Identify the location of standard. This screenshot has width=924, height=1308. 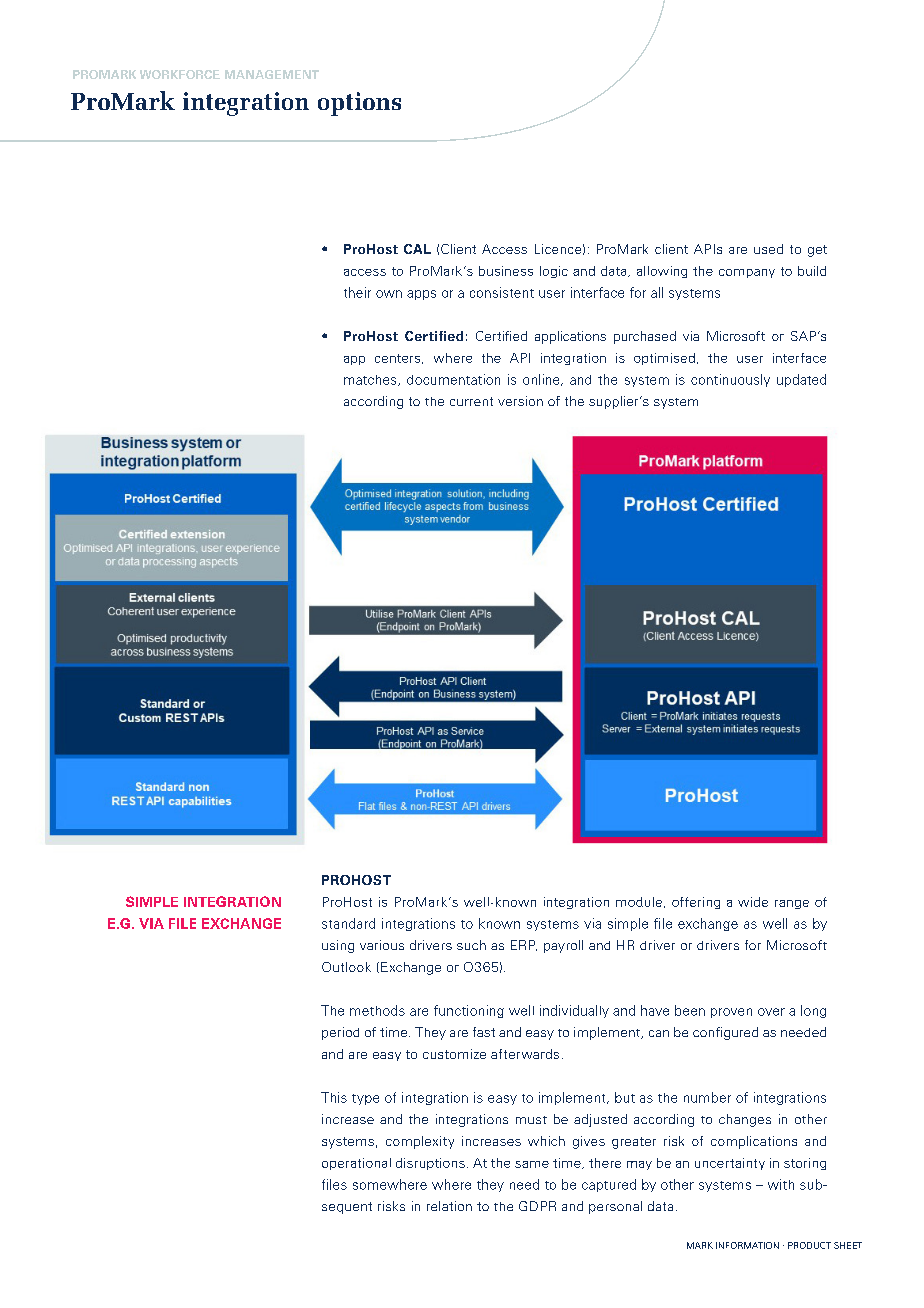
(348, 923).
